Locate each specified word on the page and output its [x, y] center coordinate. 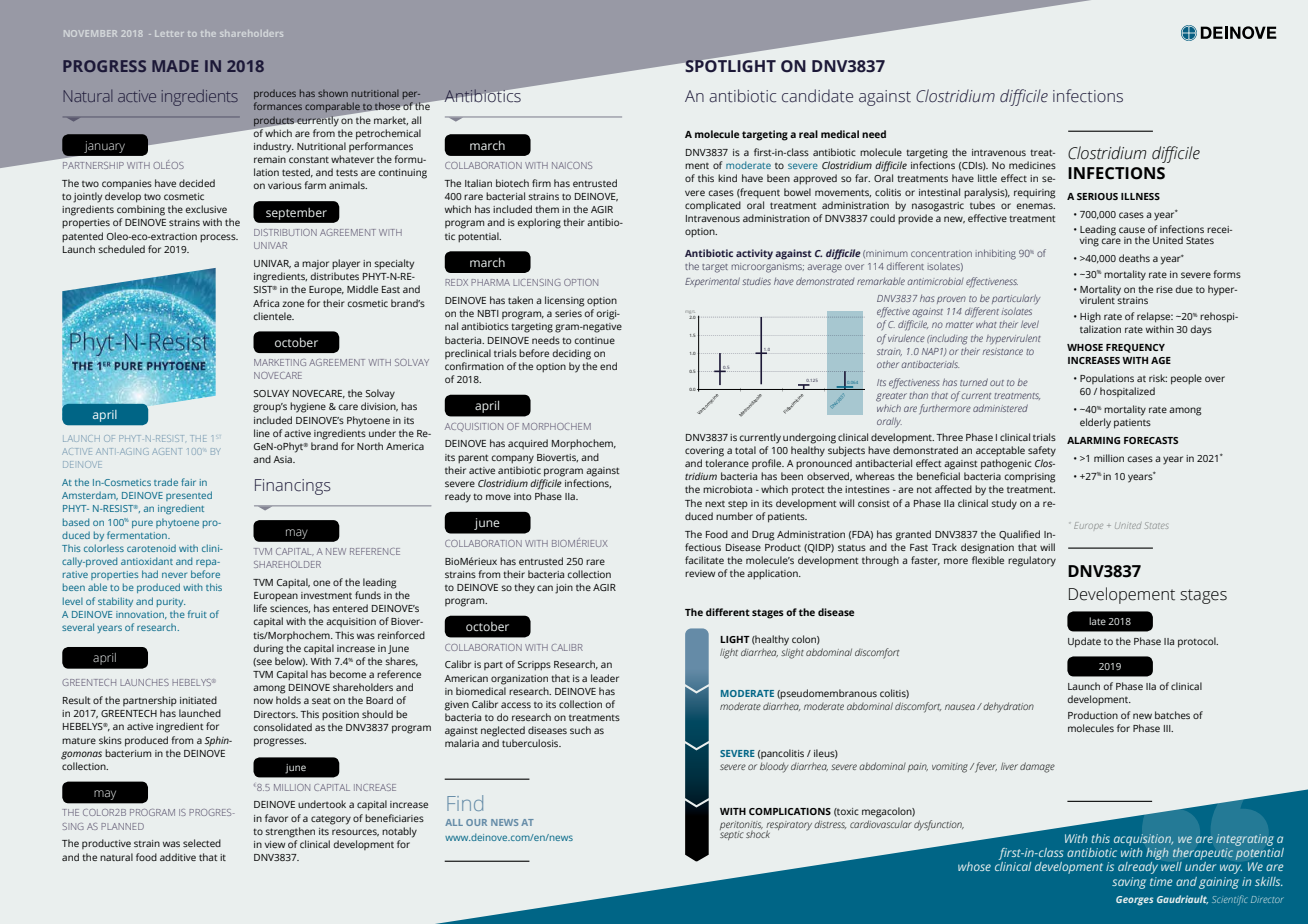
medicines [1032, 165]
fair [188, 482]
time [1161, 881]
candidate [817, 96]
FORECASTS [1151, 440]
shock [758, 833]
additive [178, 857]
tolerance [727, 463]
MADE [175, 66]
